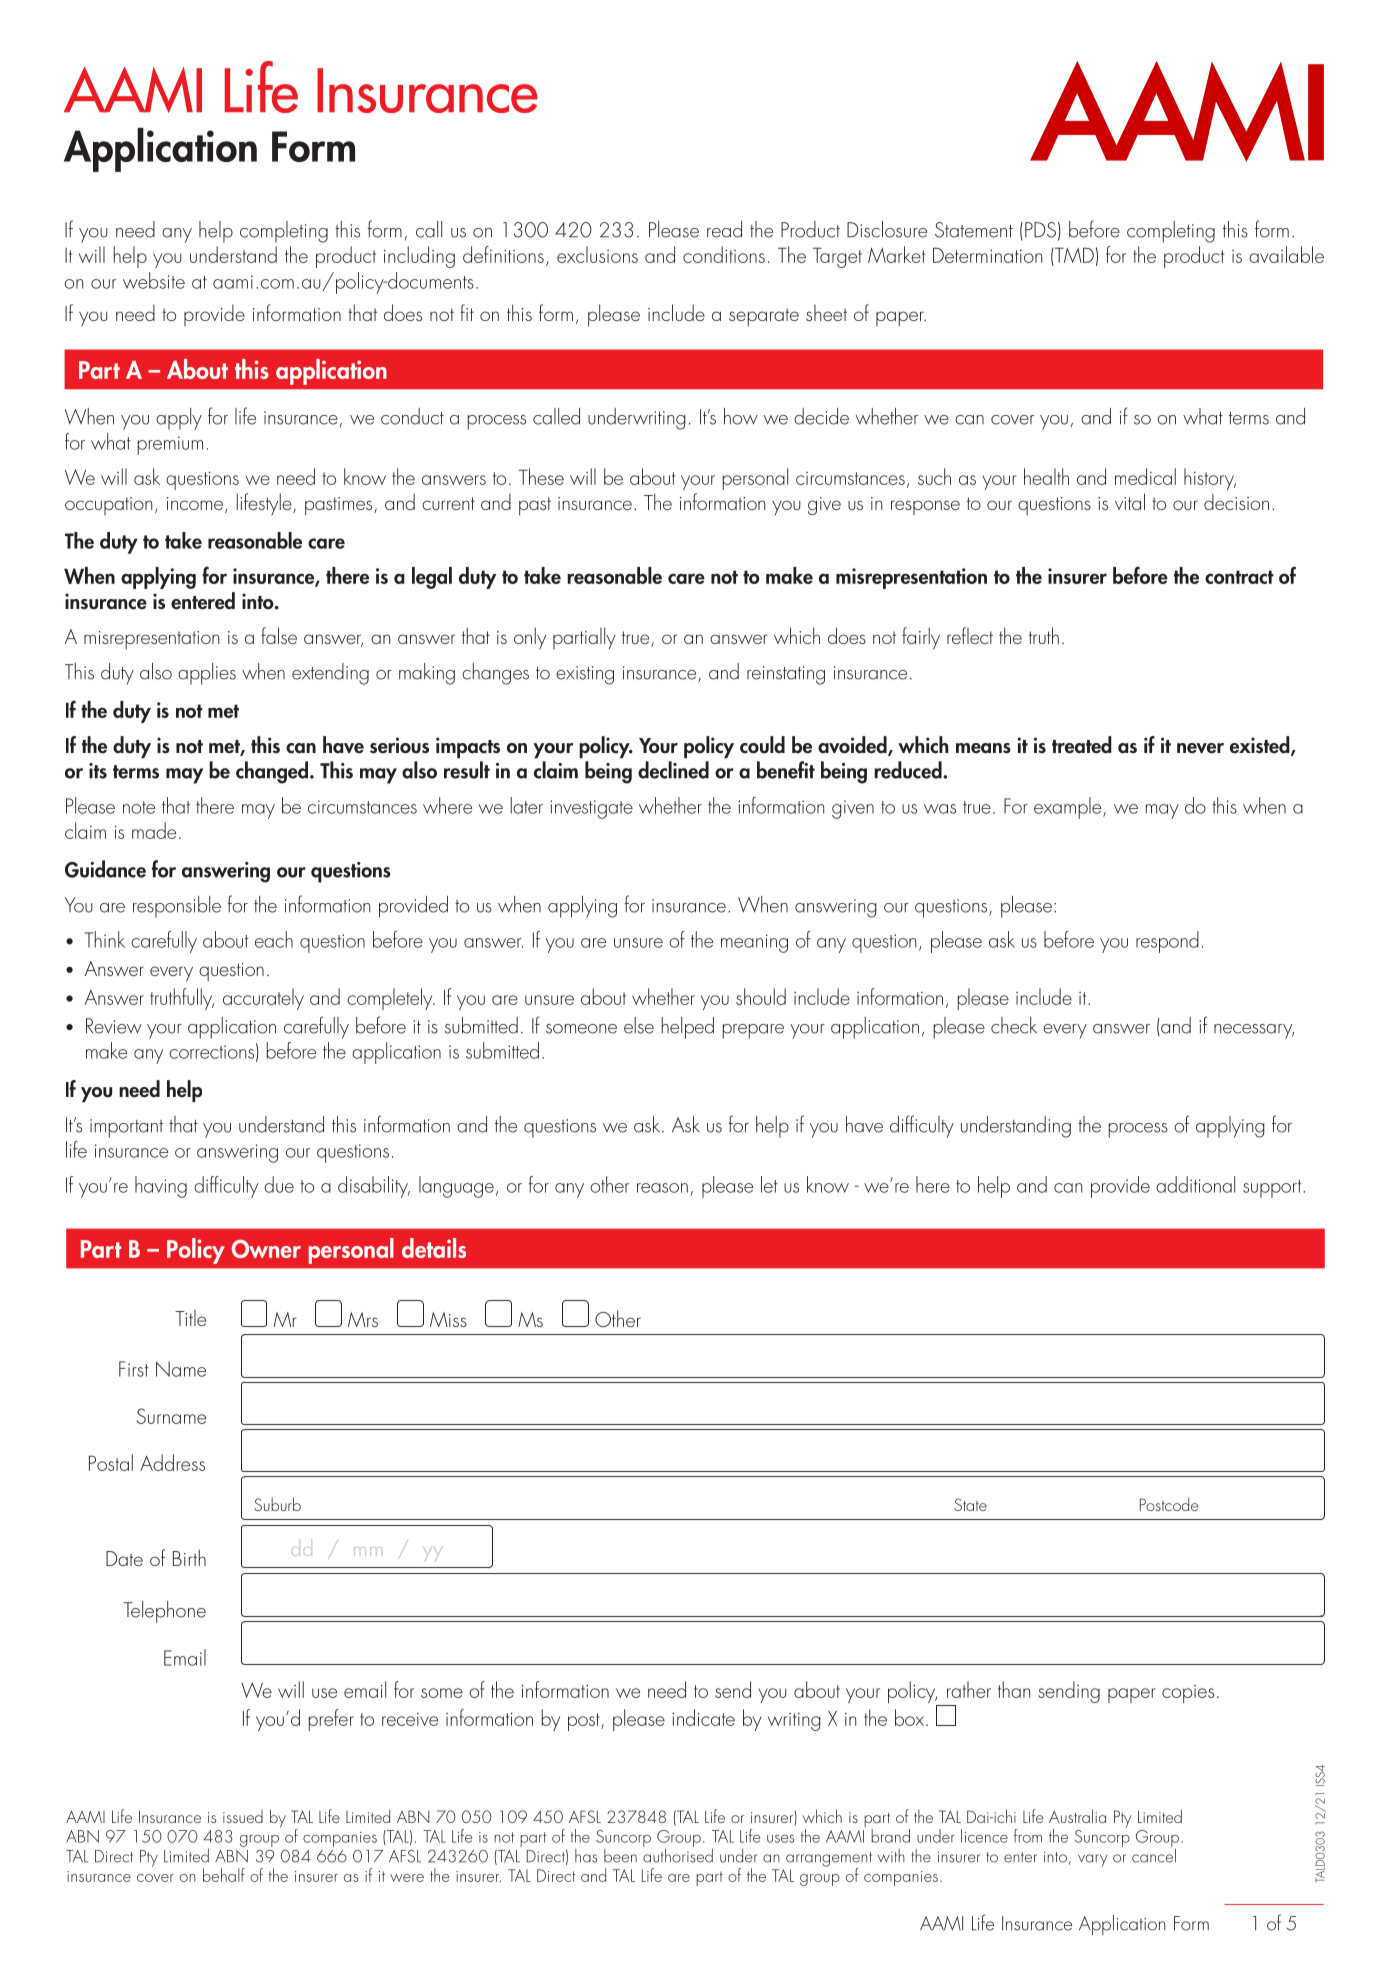  I want to click on necessary, so click(1254, 1031).
